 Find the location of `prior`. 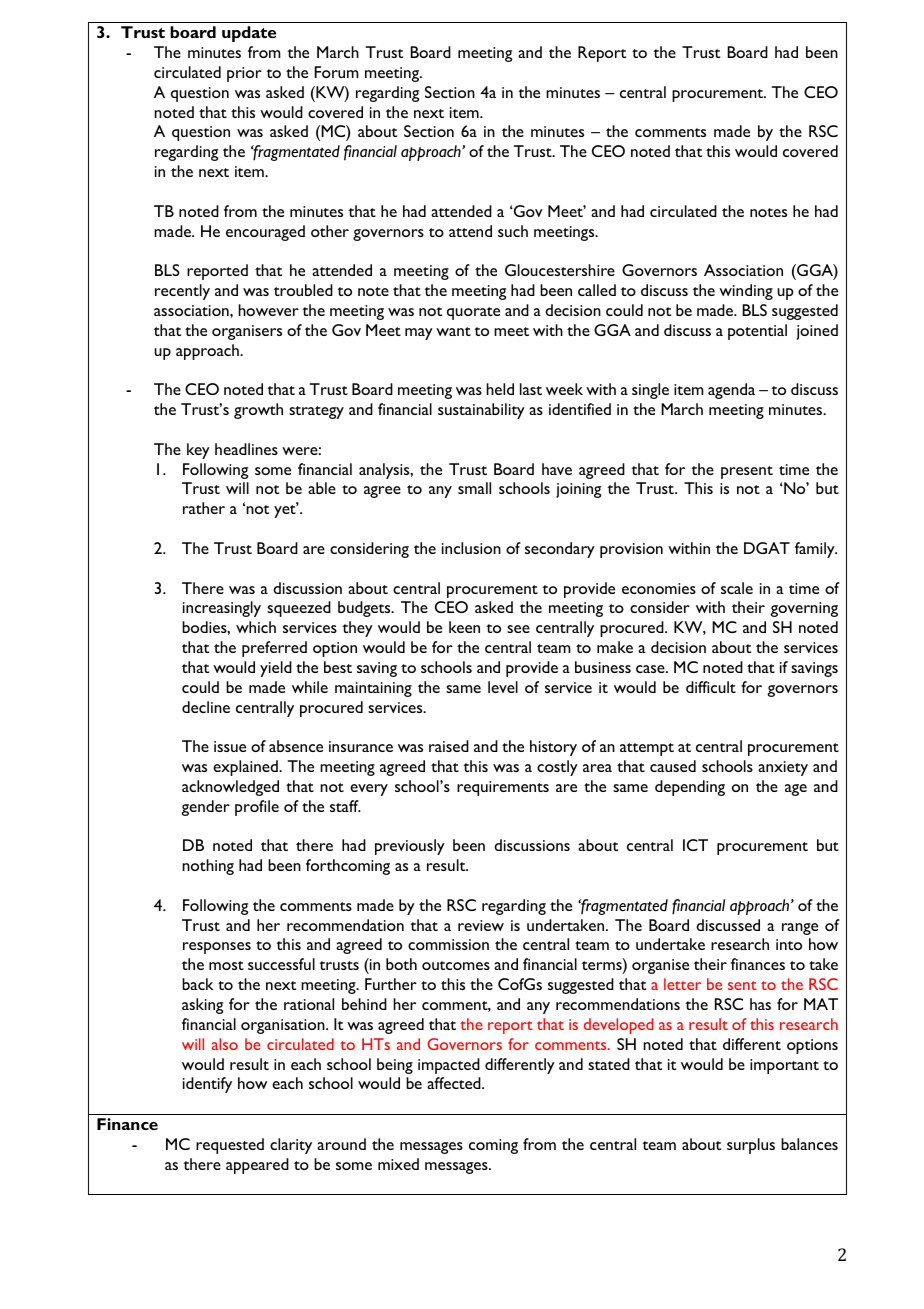

prior is located at coordinates (244, 74).
